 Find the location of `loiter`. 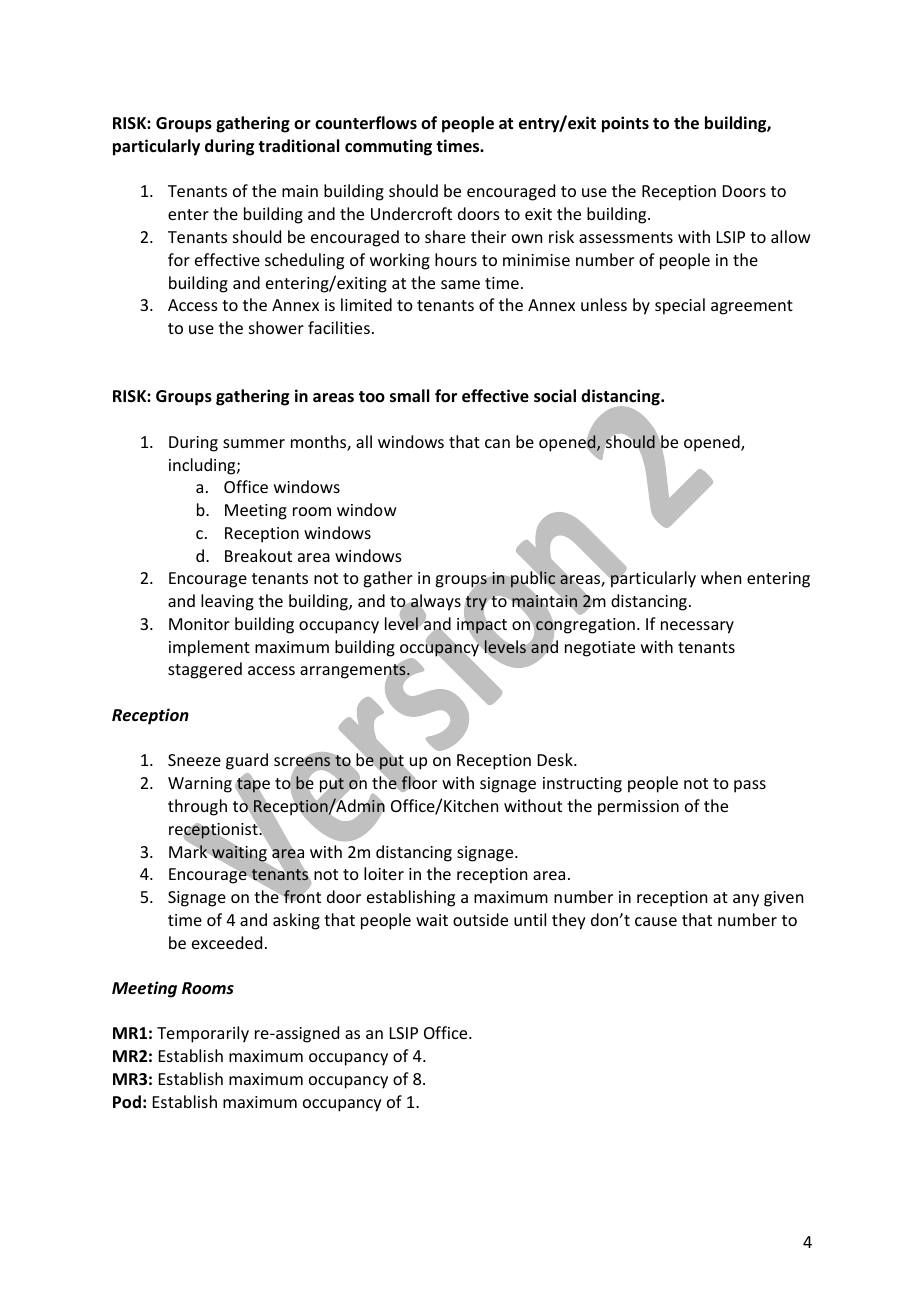

loiter is located at coordinates (384, 873).
